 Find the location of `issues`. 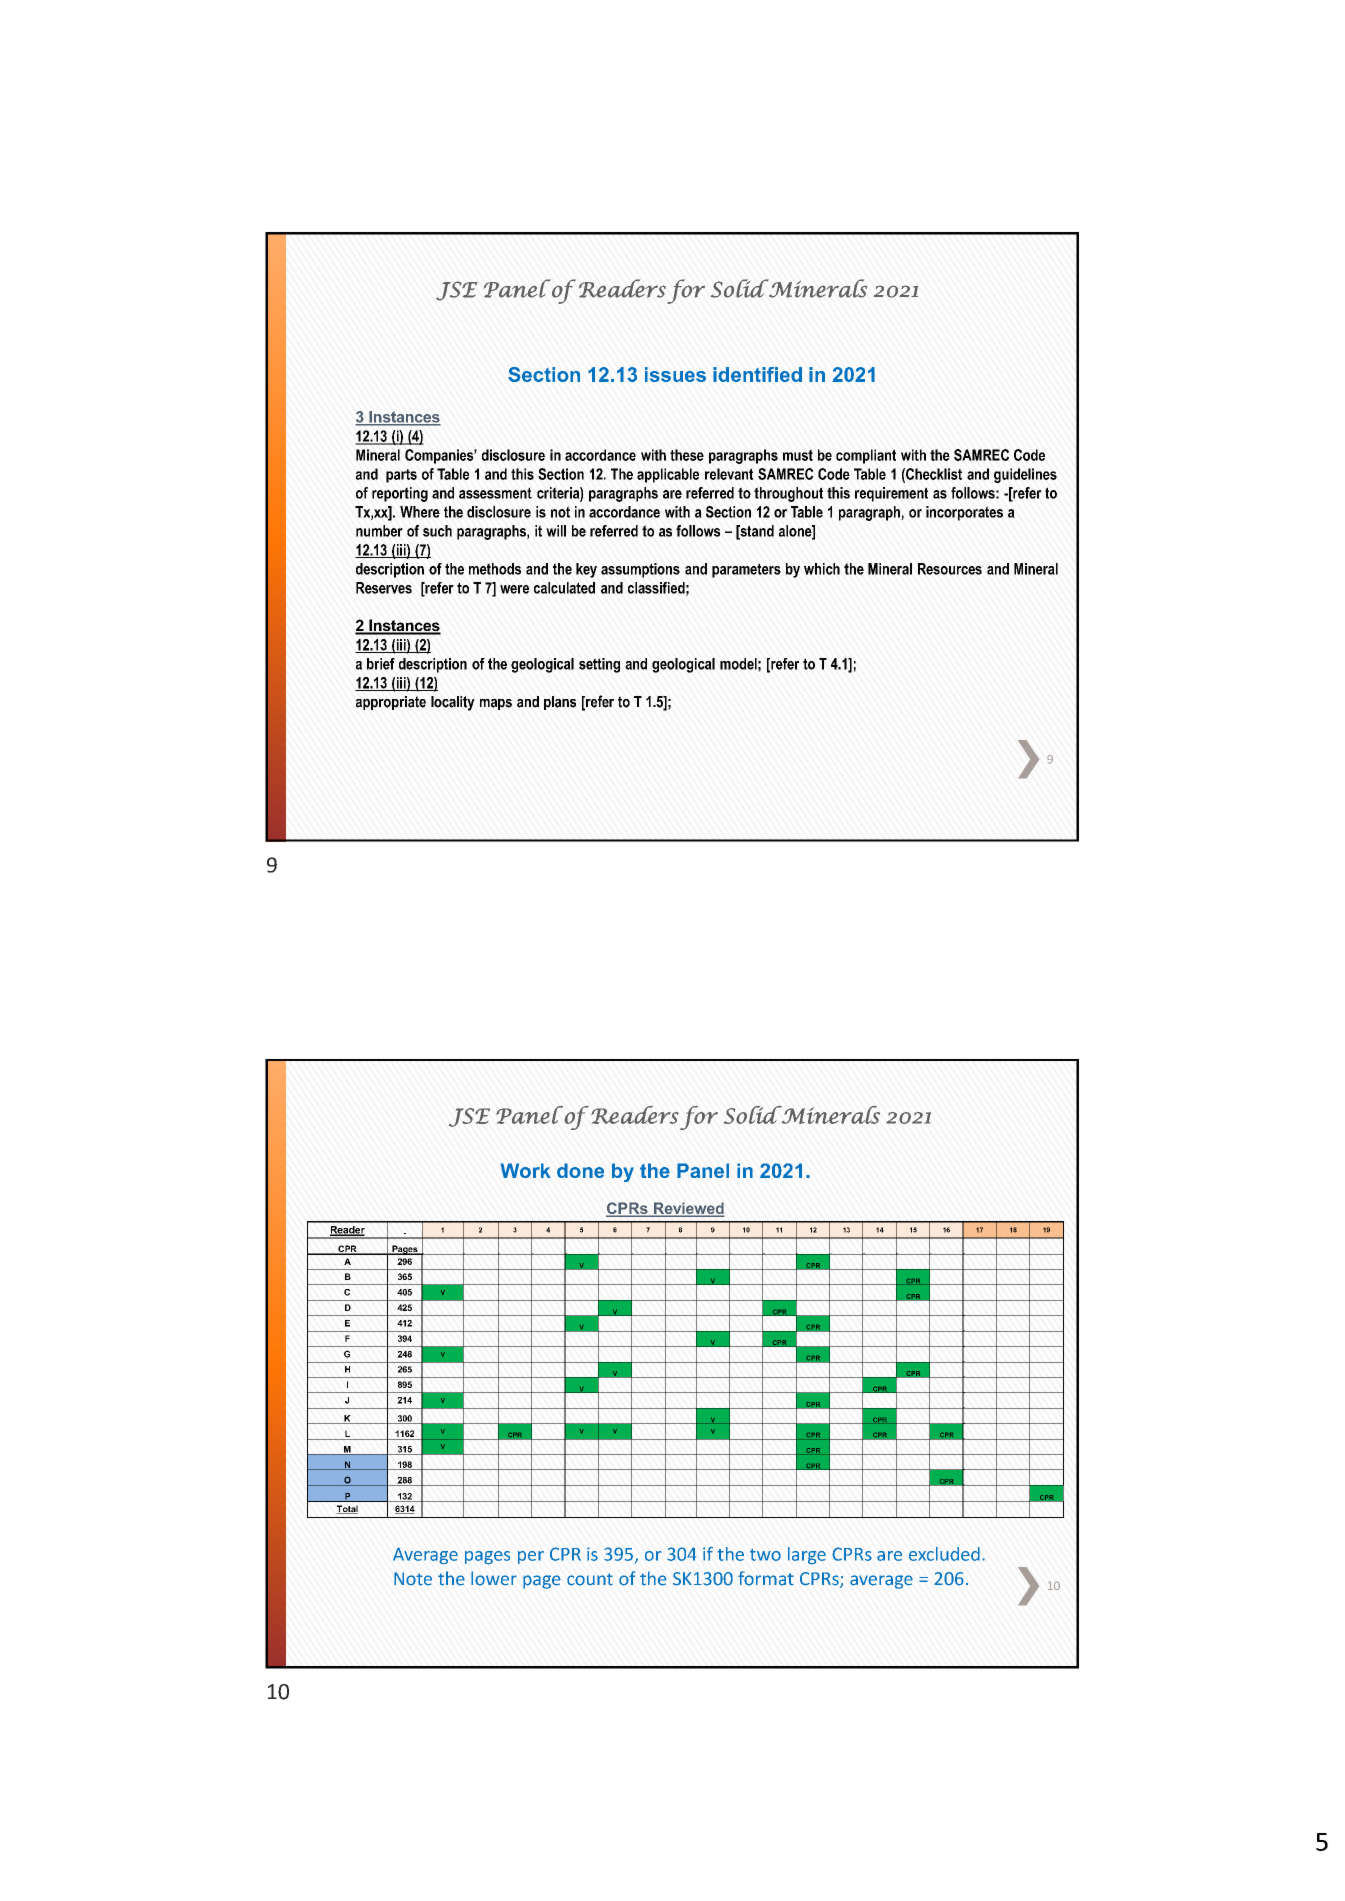

issues is located at coordinates (675, 374).
